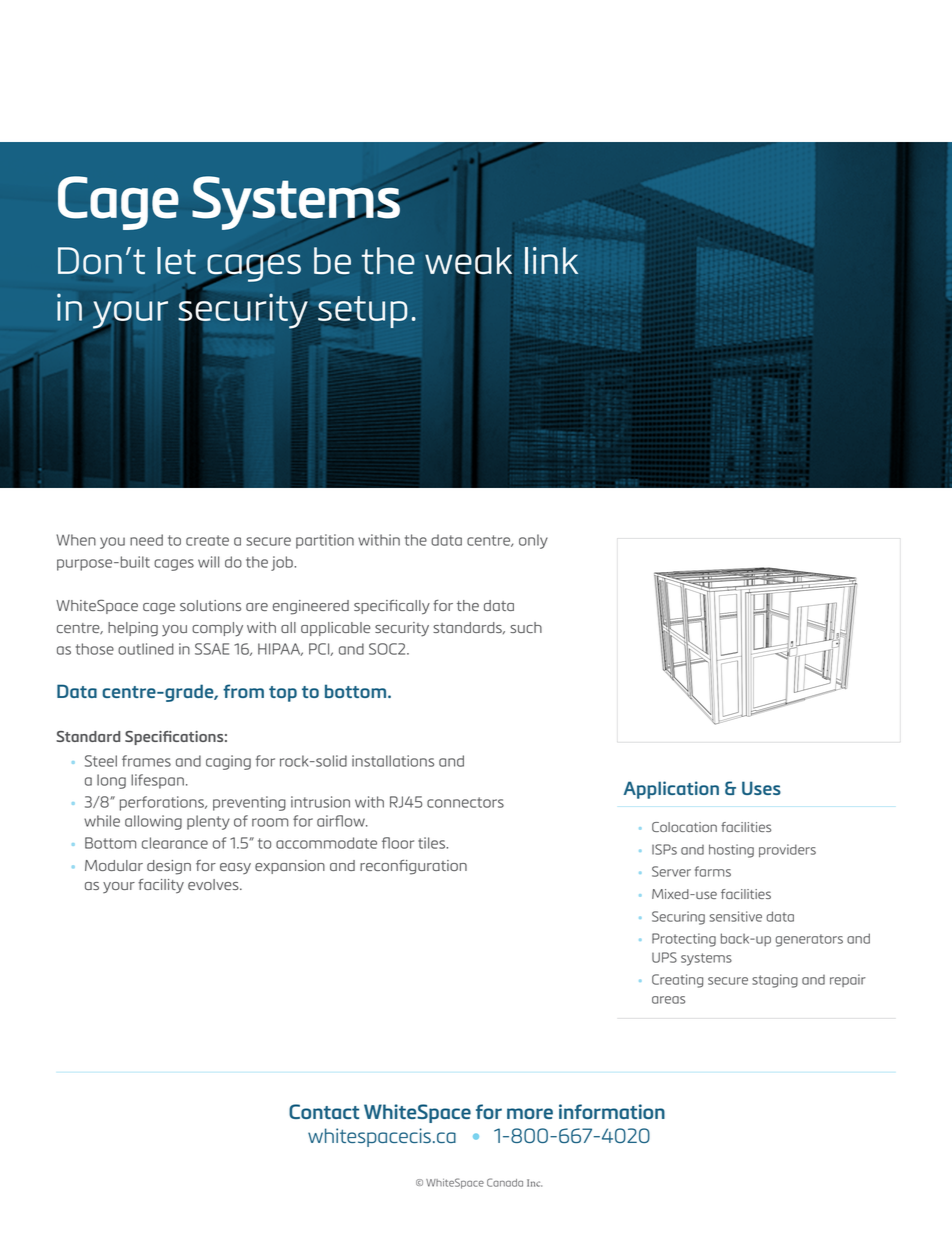 This page has height=1233, width=952. Describe the element at coordinates (761, 788) in the page. I see `Uses` at that location.
